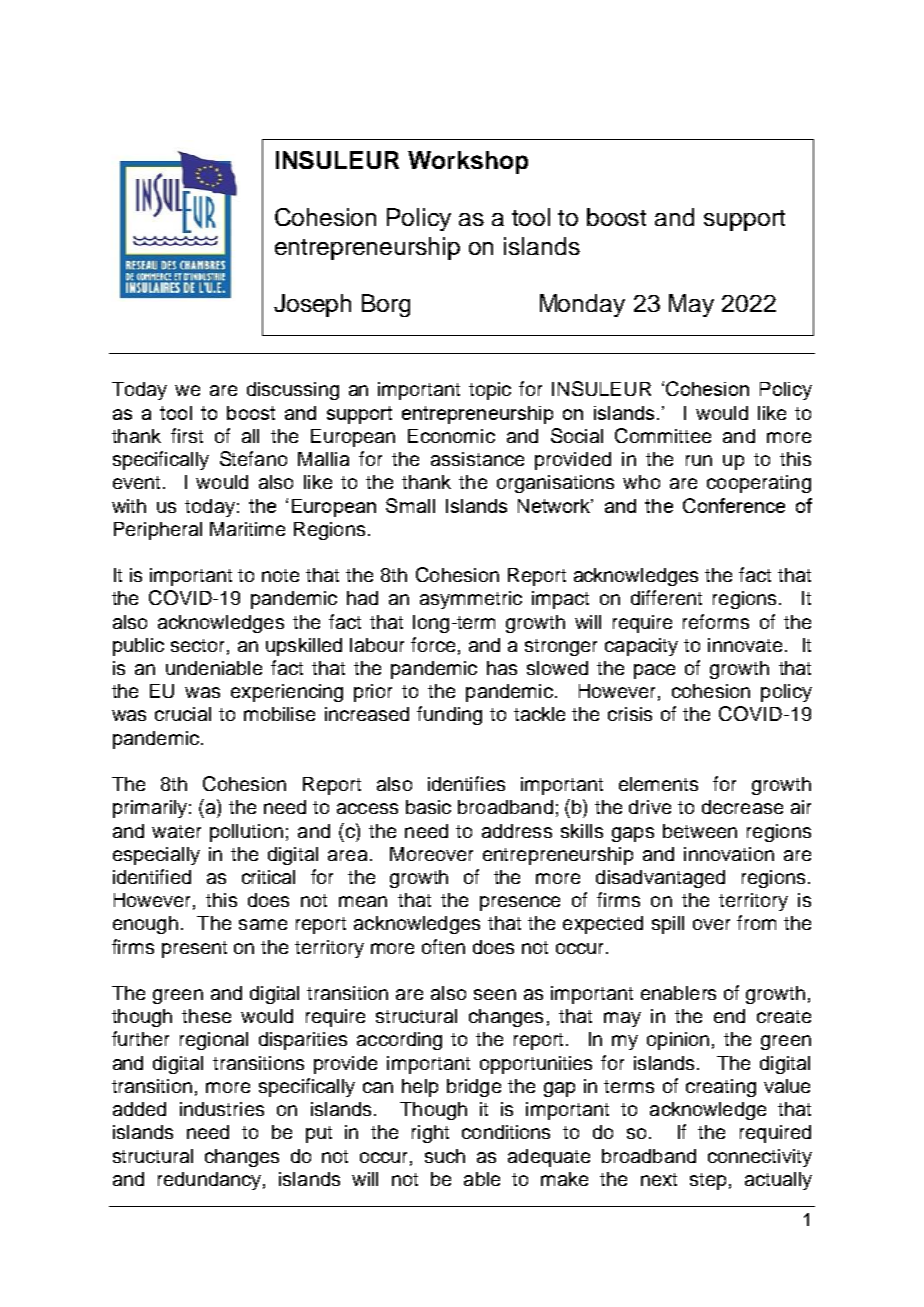 This page has height=1307, width=924. I want to click on Maritime, so click(247, 529).
